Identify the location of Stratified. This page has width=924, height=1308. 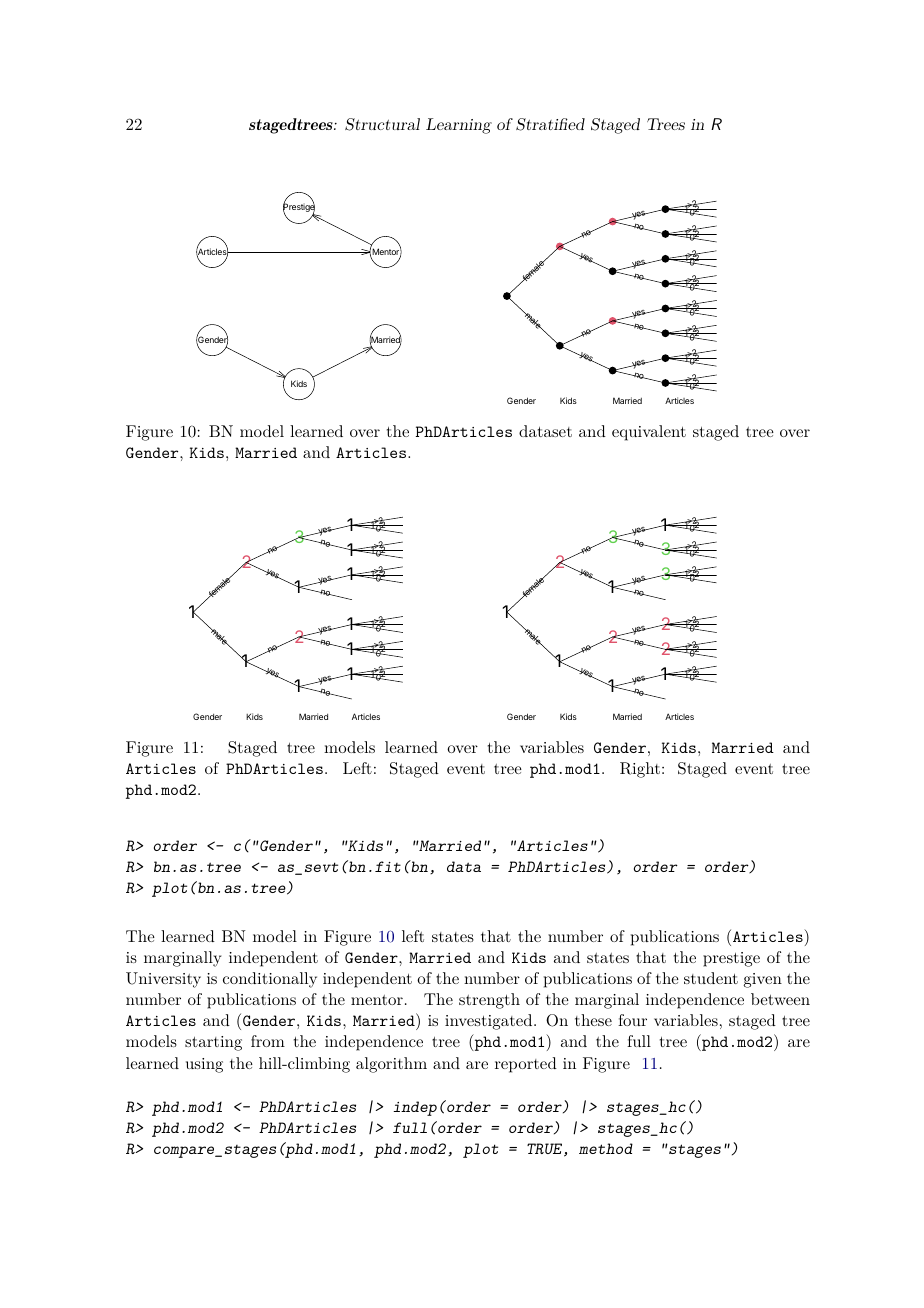
(550, 124).
